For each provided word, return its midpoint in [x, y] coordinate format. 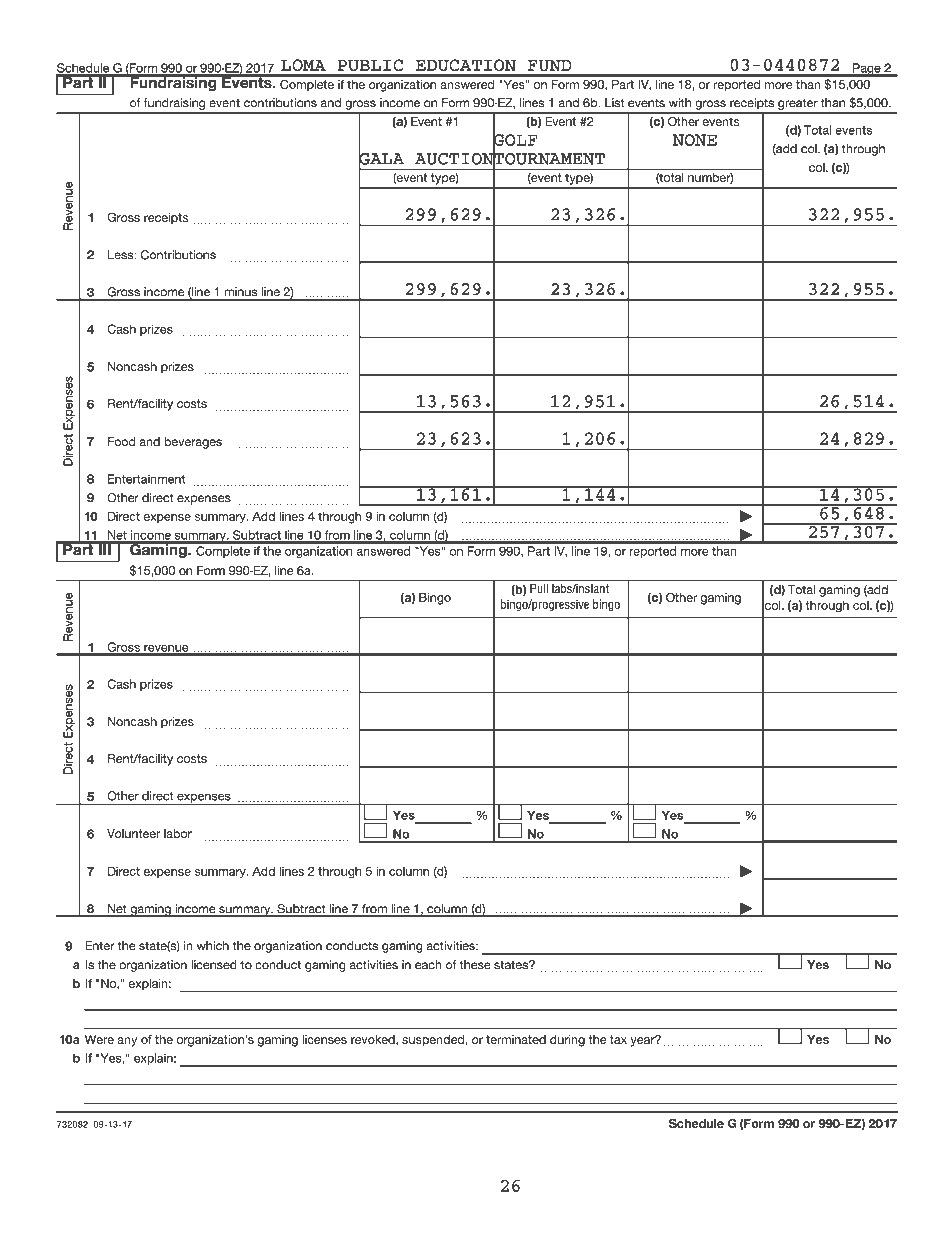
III [104, 548]
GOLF [515, 140]
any [127, 1042]
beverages [193, 443]
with [680, 103]
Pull [539, 588]
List [615, 103]
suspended [433, 1041]
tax [618, 1039]
